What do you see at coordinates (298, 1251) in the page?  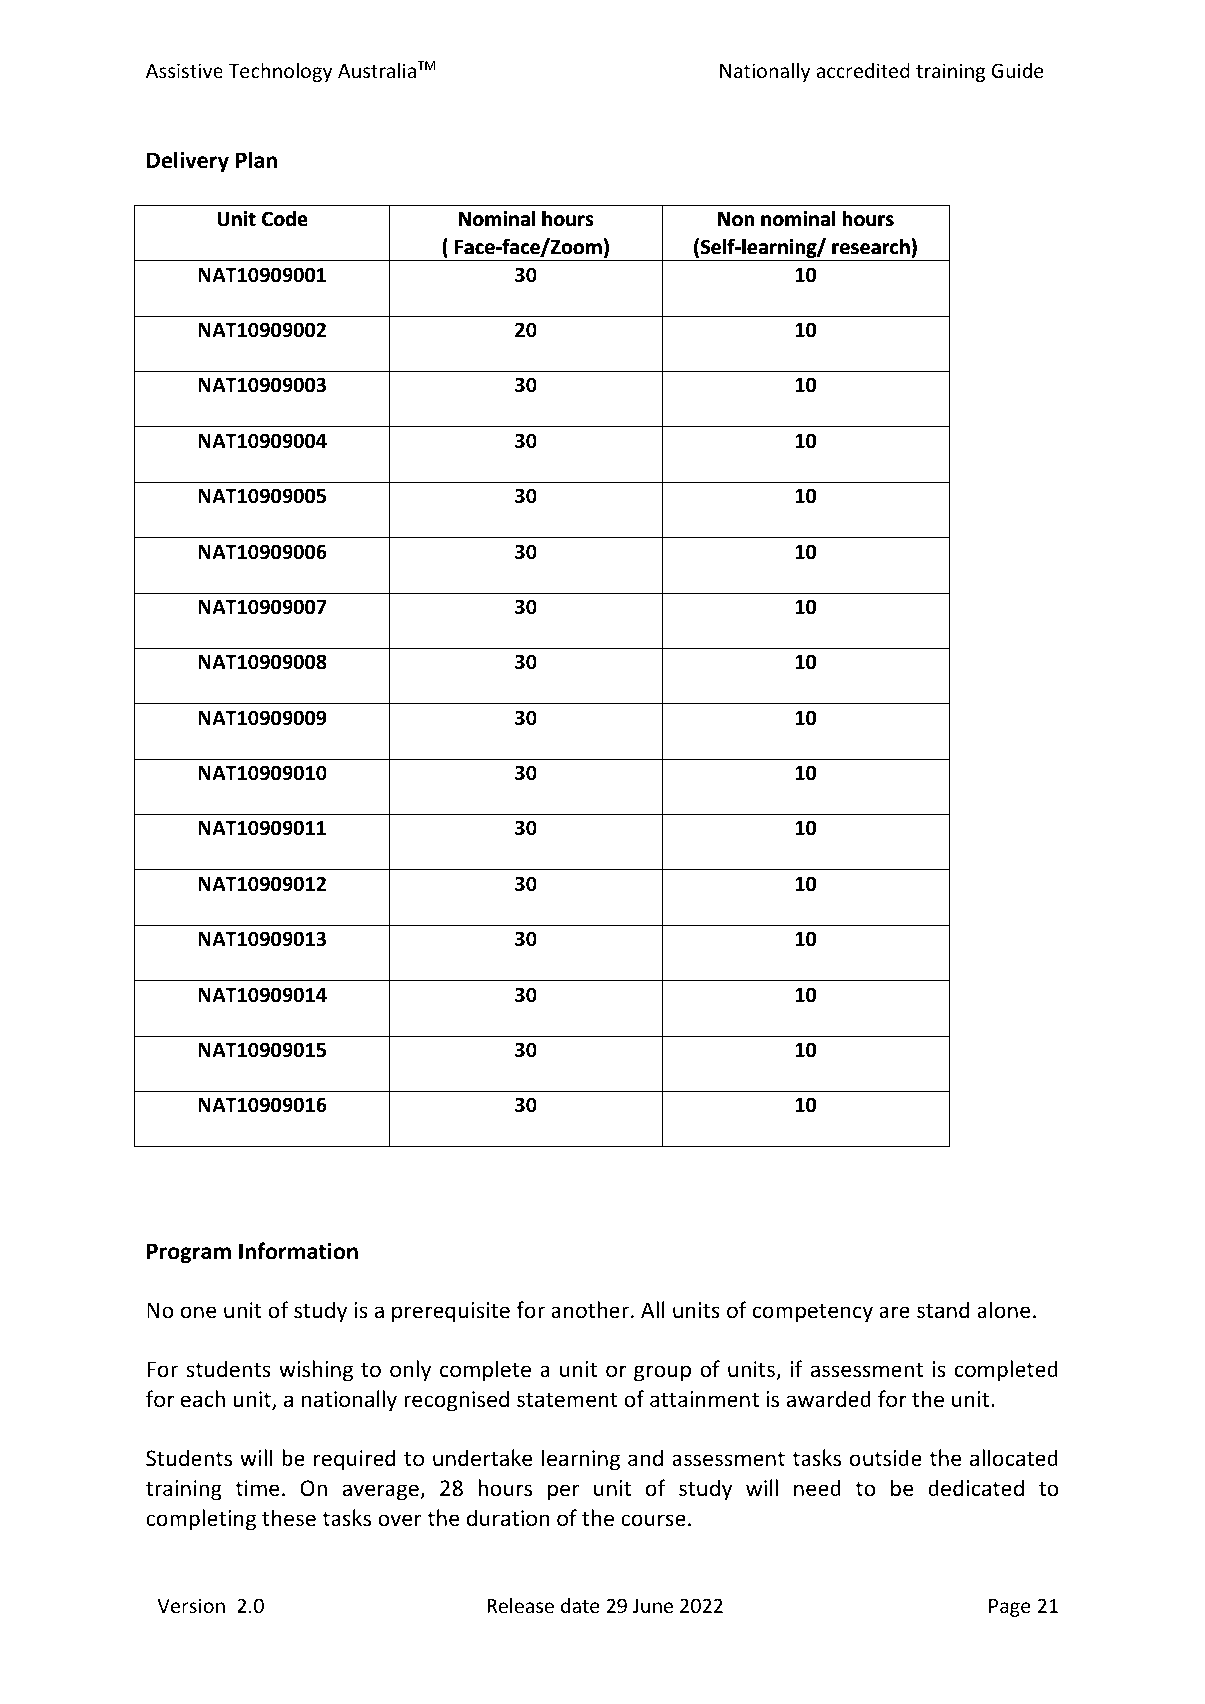 I see `Information` at bounding box center [298, 1251].
